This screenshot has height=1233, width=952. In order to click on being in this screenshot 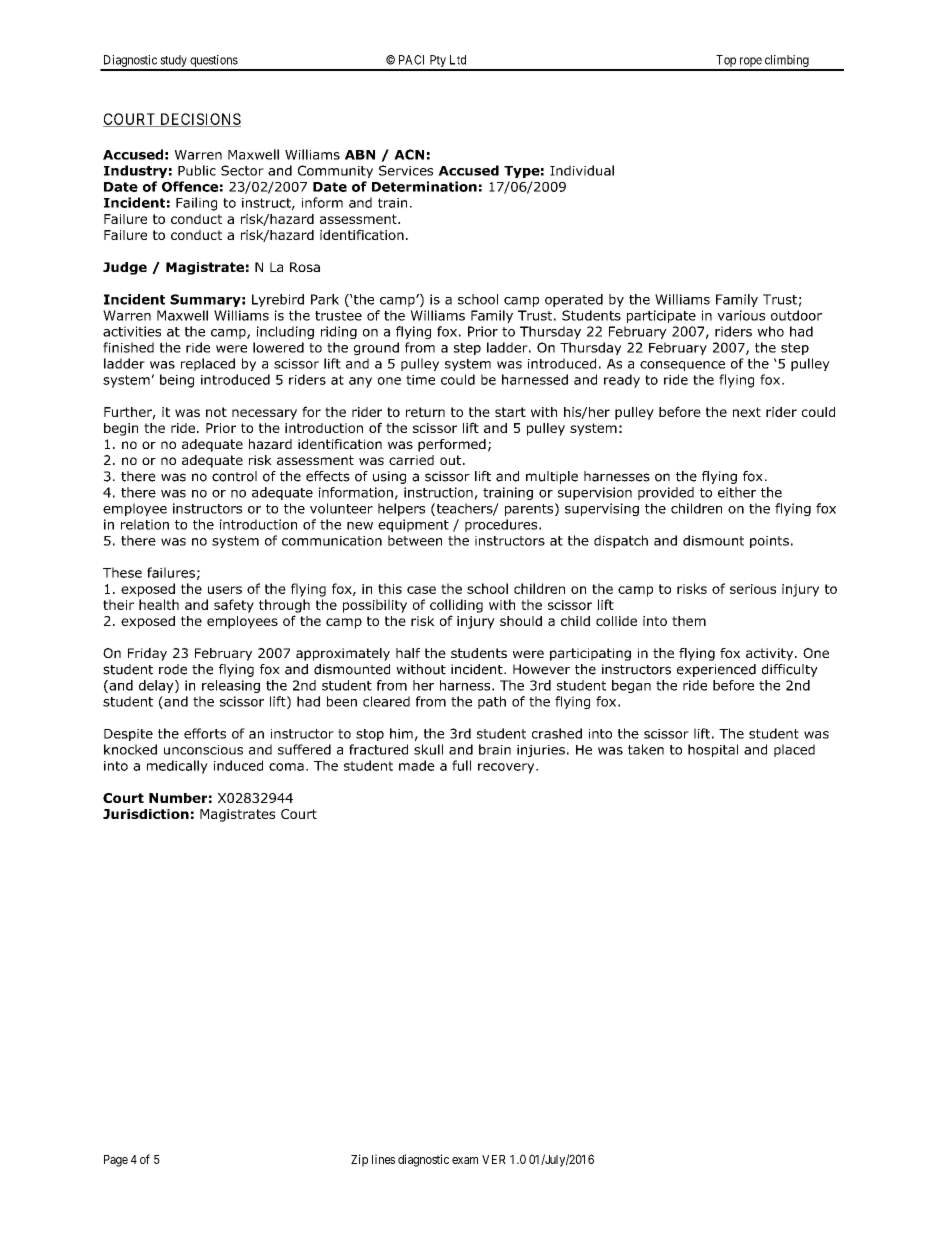, I will do `click(177, 381)`.
